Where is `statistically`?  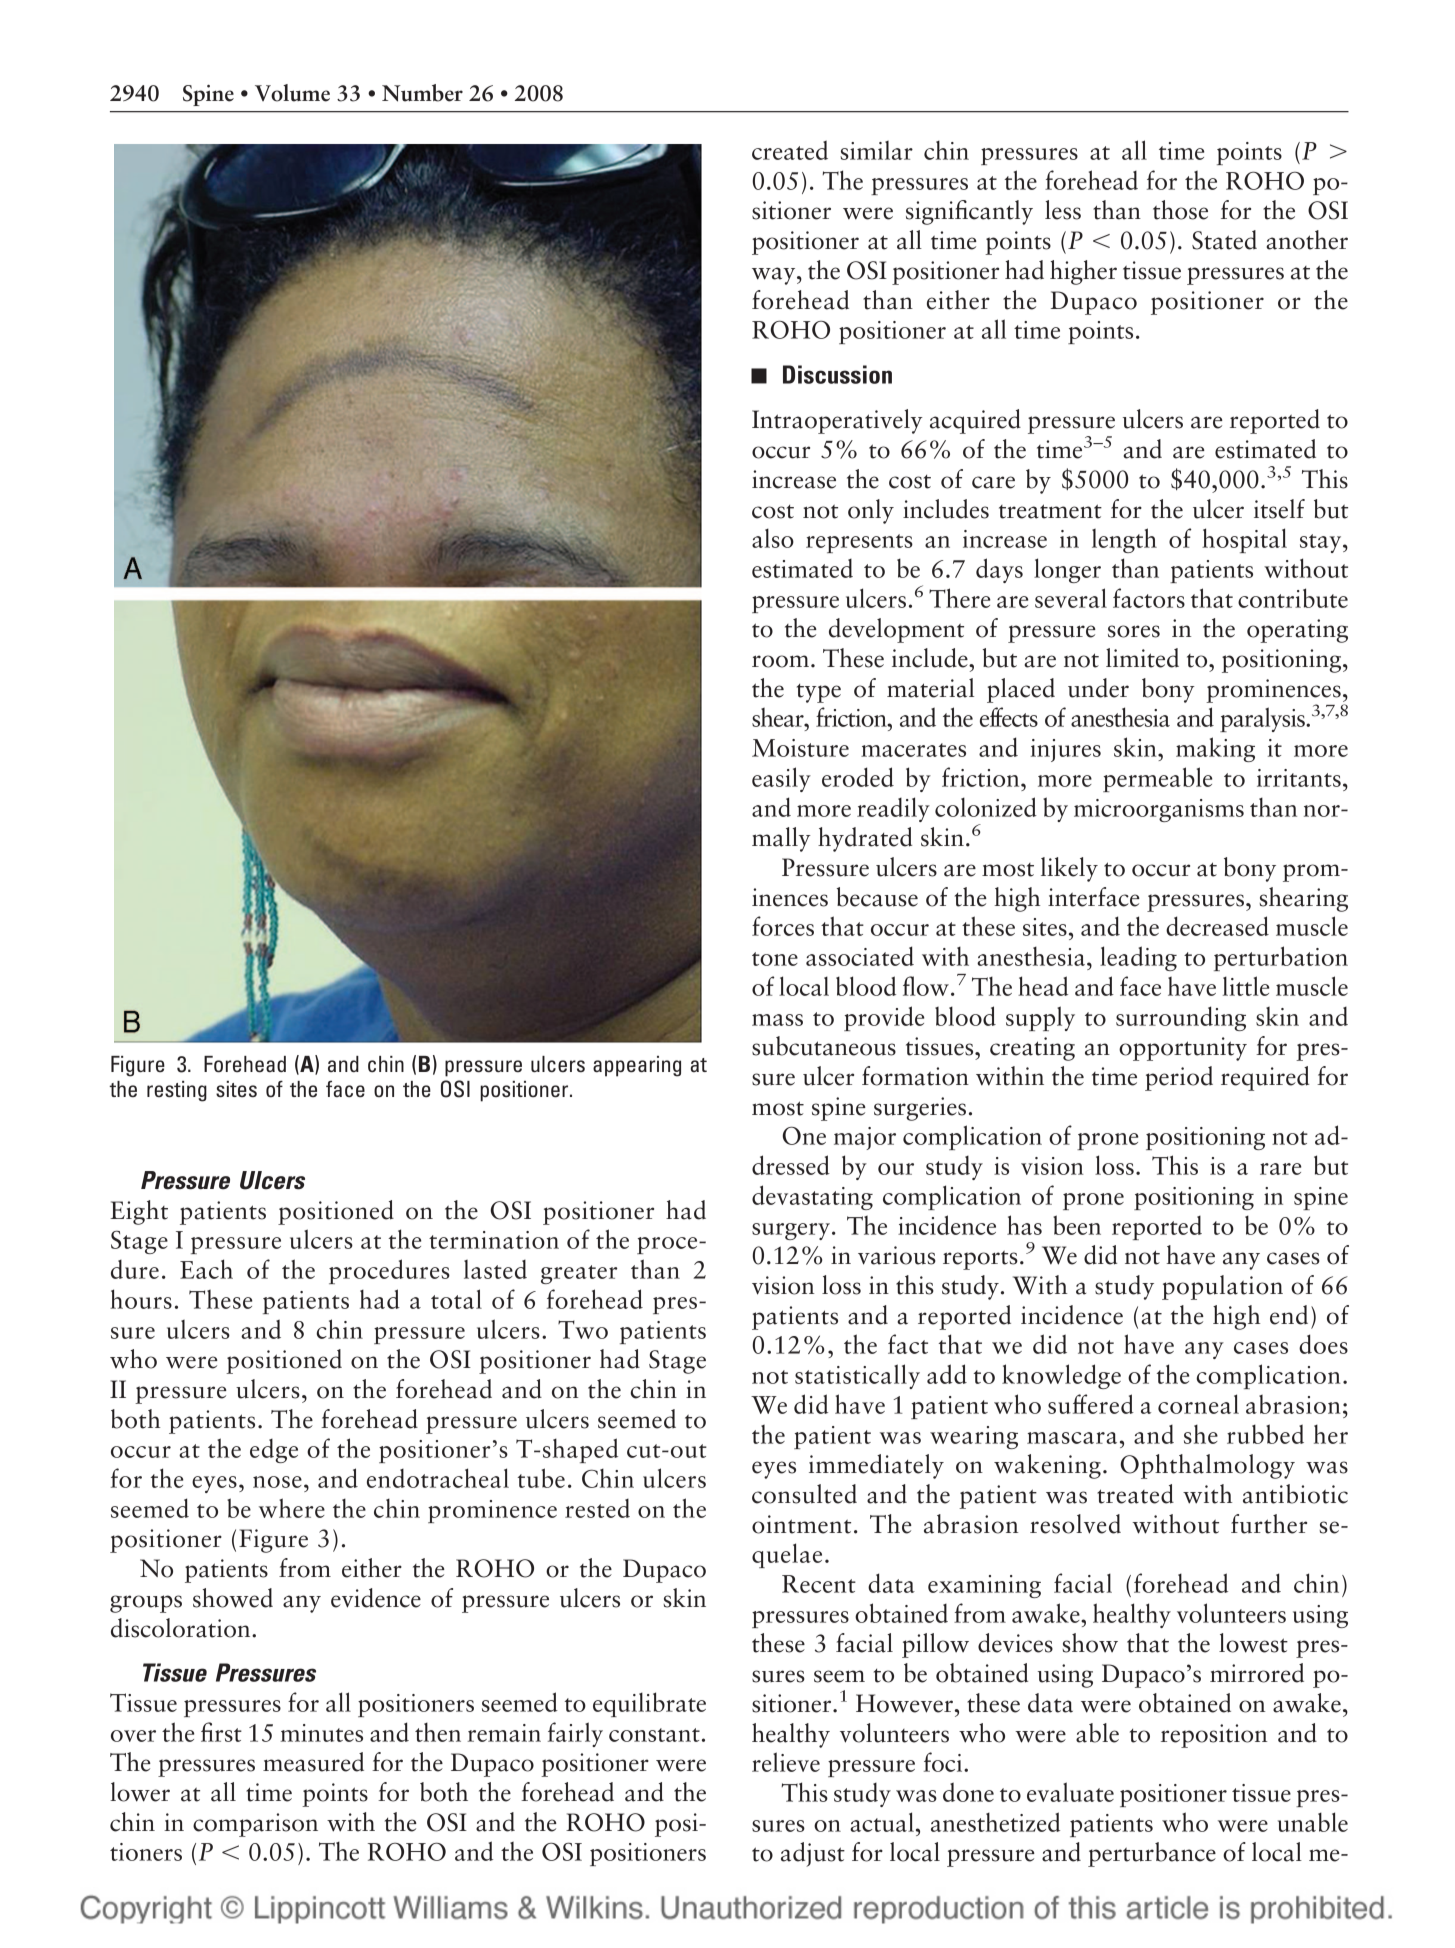 statistically is located at coordinates (857, 1376).
